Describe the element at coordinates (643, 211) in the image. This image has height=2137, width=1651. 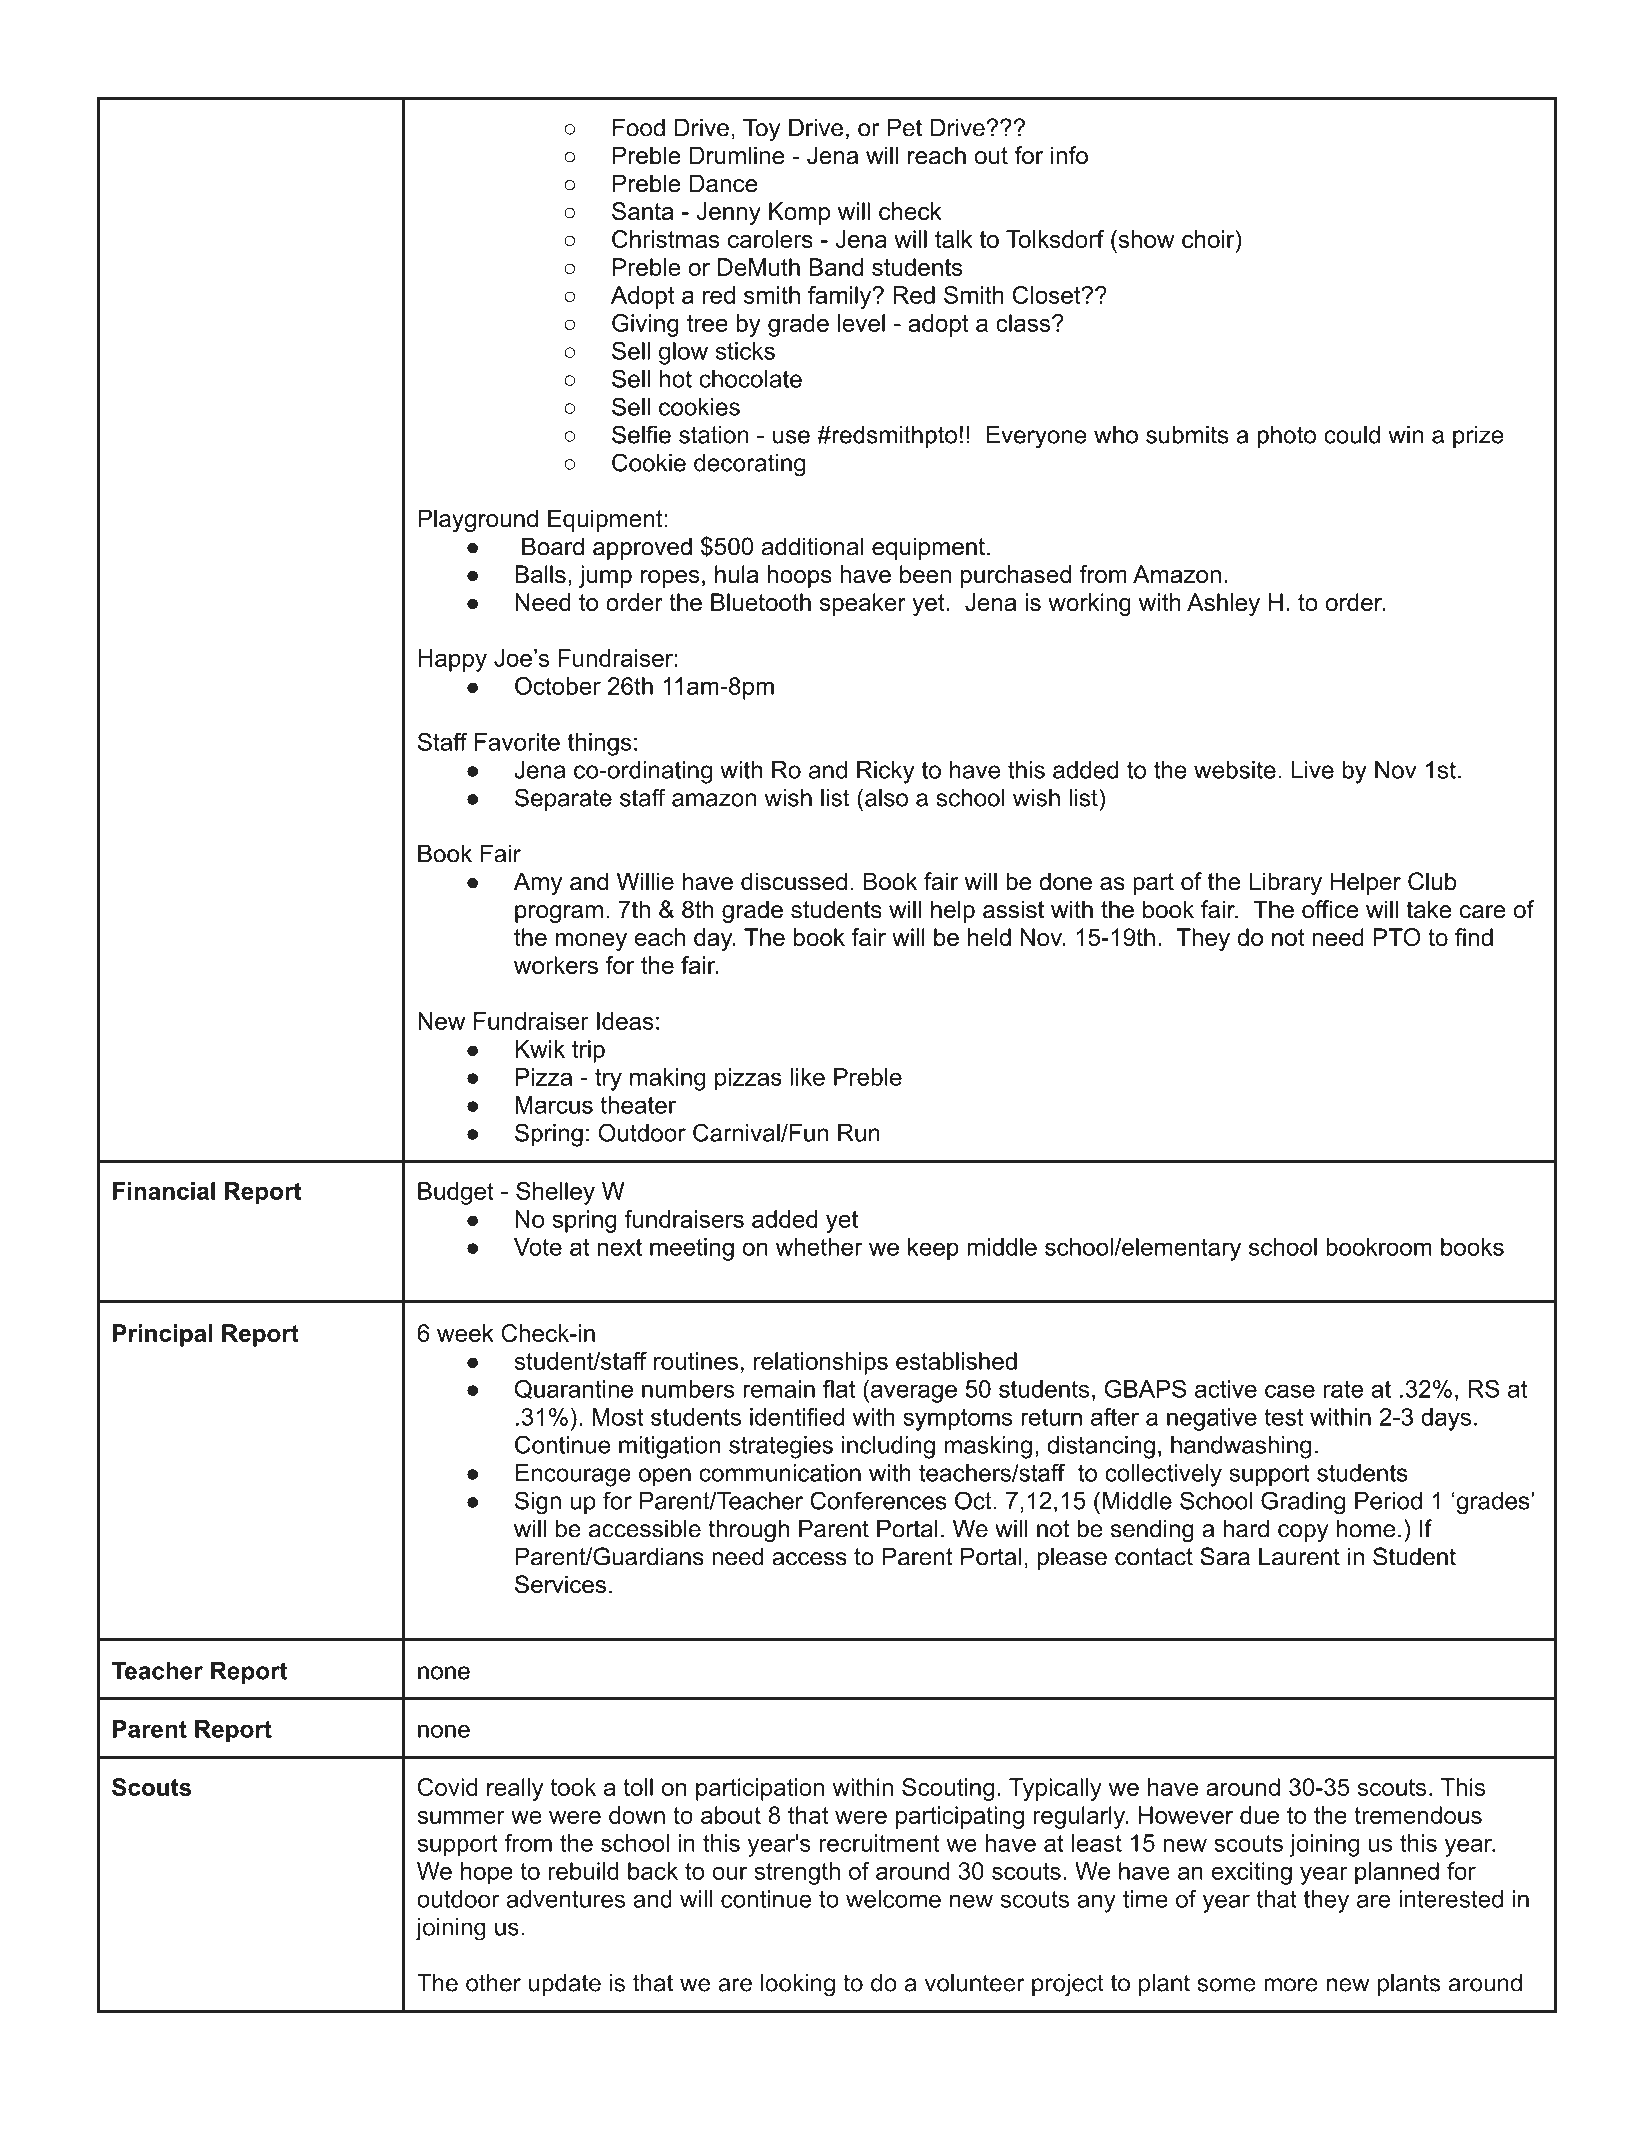
I see `Santa` at that location.
